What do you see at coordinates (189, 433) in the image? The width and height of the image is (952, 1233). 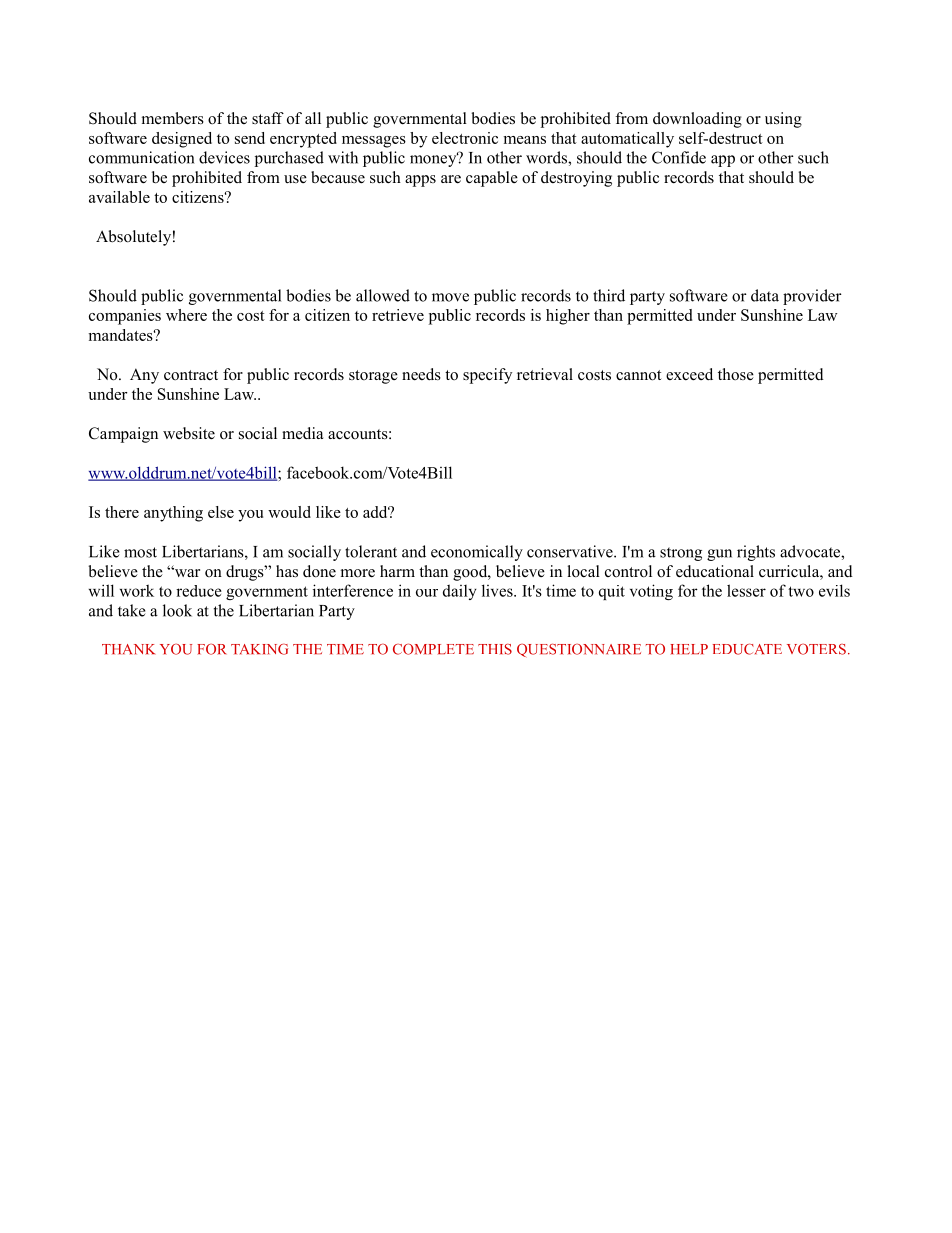 I see `website` at bounding box center [189, 433].
